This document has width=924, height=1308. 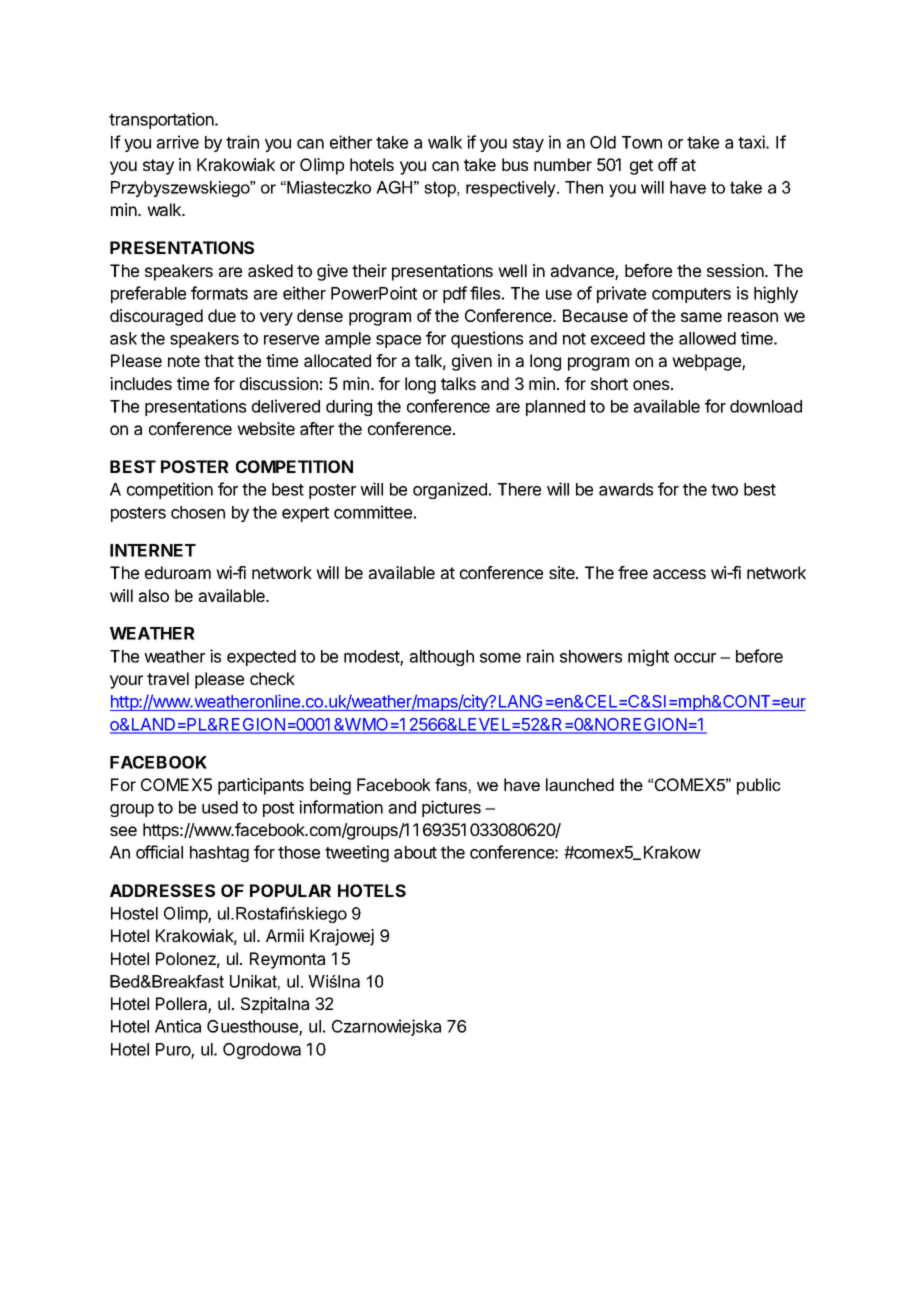 What do you see at coordinates (198, 512) in the document?
I see `chosen` at bounding box center [198, 512].
